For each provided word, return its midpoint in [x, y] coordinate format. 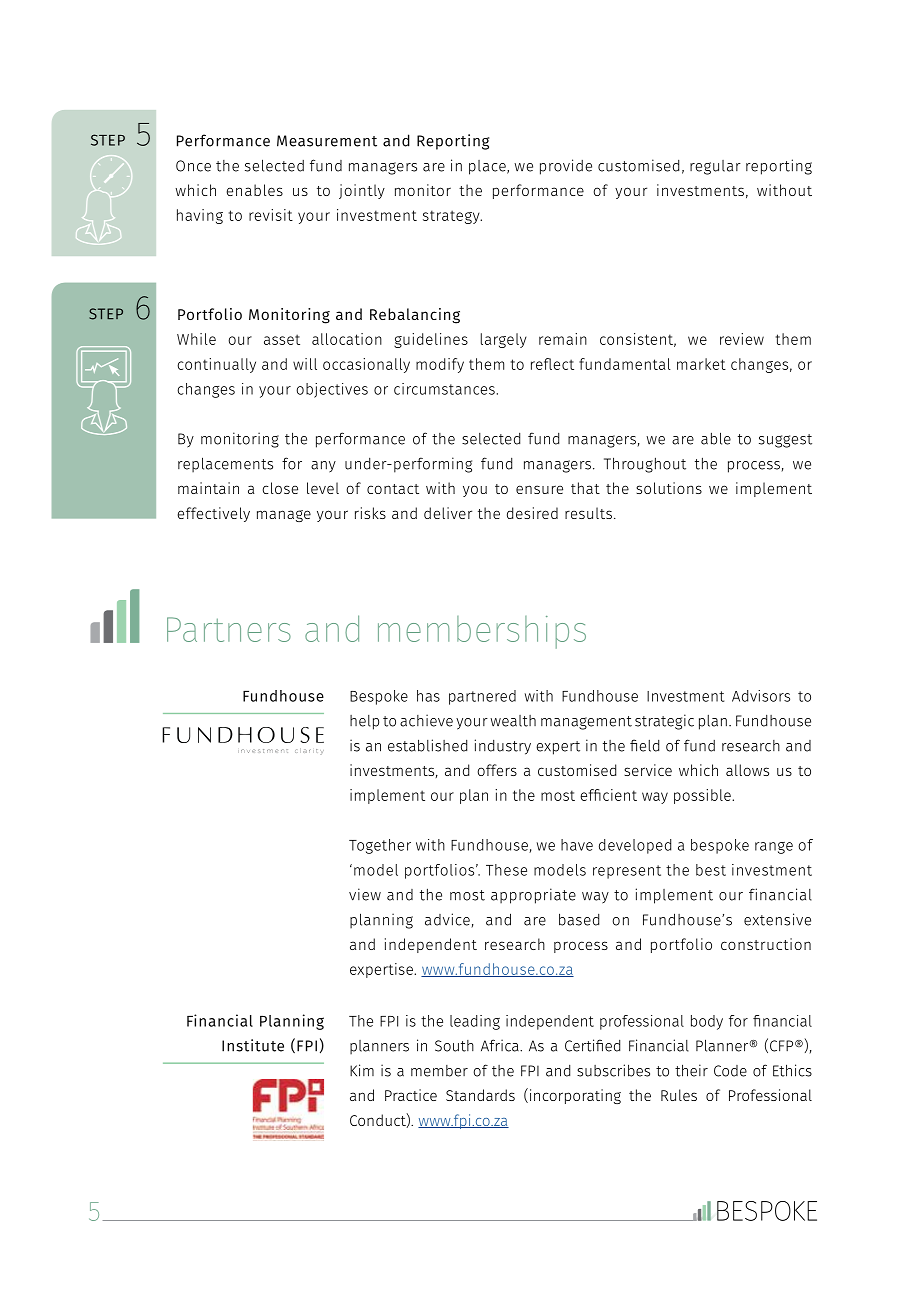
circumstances [444, 389]
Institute [253, 1045]
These [506, 870]
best [711, 870]
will [305, 364]
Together [380, 846]
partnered [482, 697]
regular [715, 167]
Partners [229, 629]
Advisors [761, 696]
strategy [452, 217]
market [701, 364]
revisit [271, 215]
